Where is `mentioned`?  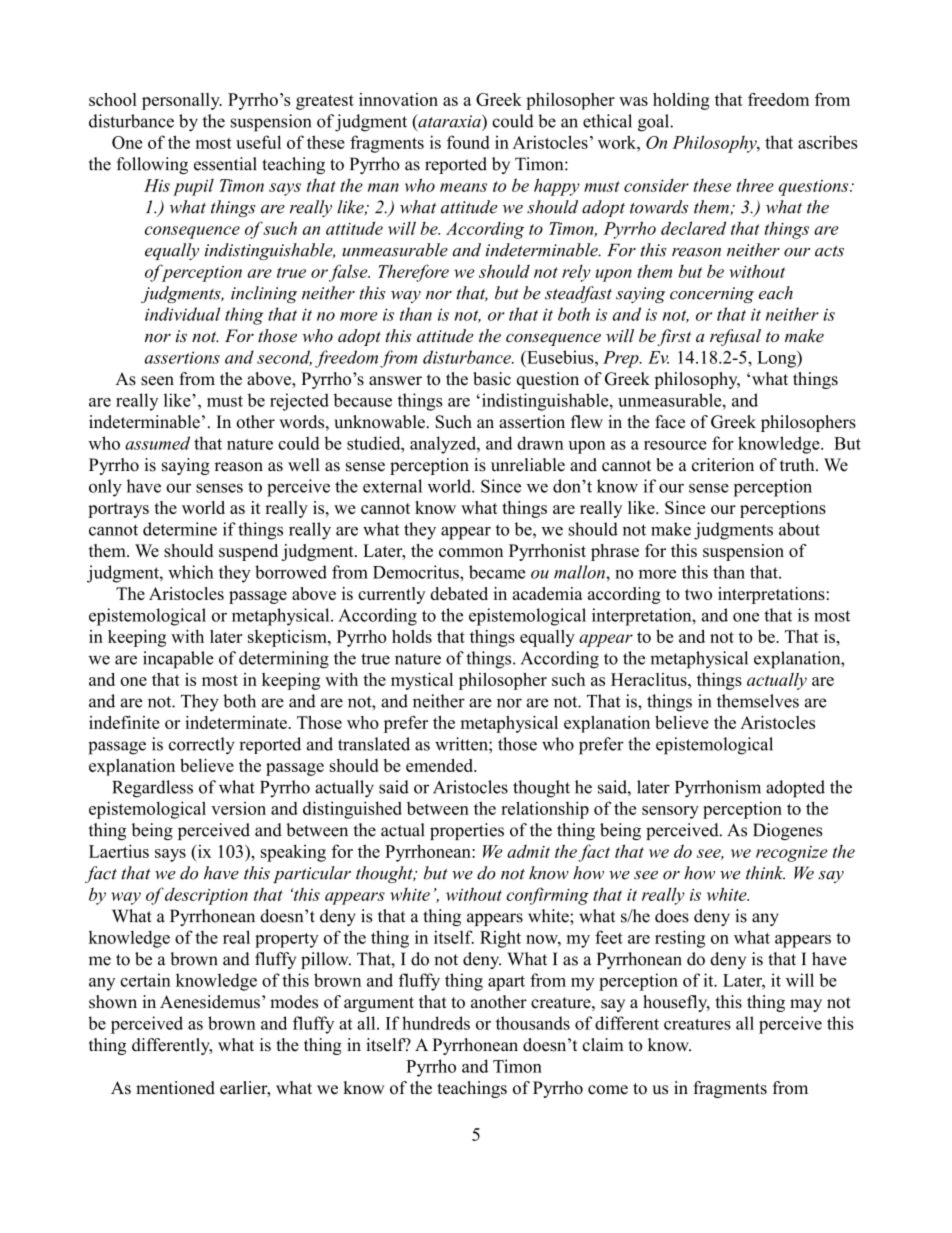 mentioned is located at coordinates (175, 1088).
